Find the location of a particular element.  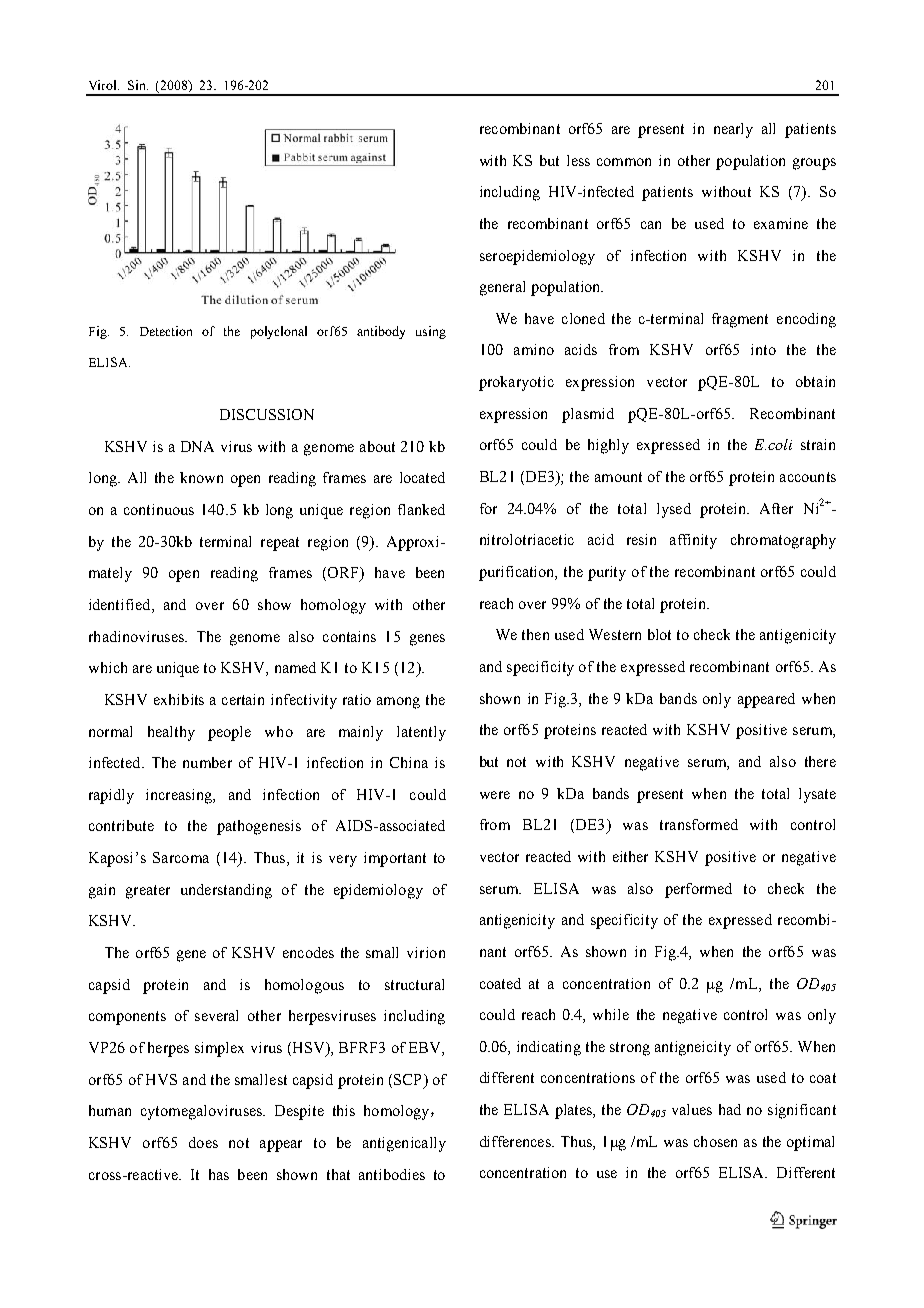

blot is located at coordinates (659, 634).
